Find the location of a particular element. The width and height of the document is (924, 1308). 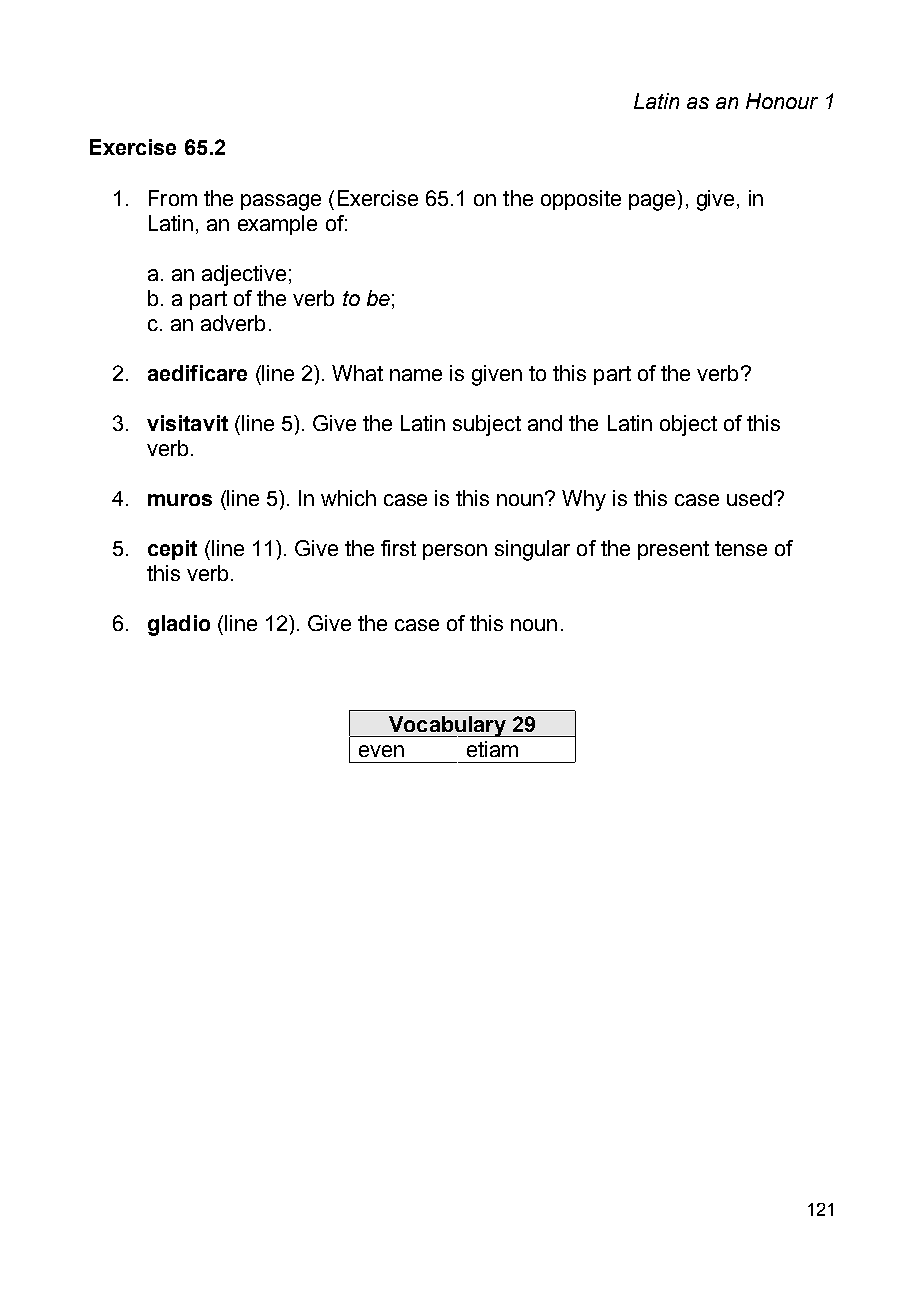

object is located at coordinates (688, 425).
